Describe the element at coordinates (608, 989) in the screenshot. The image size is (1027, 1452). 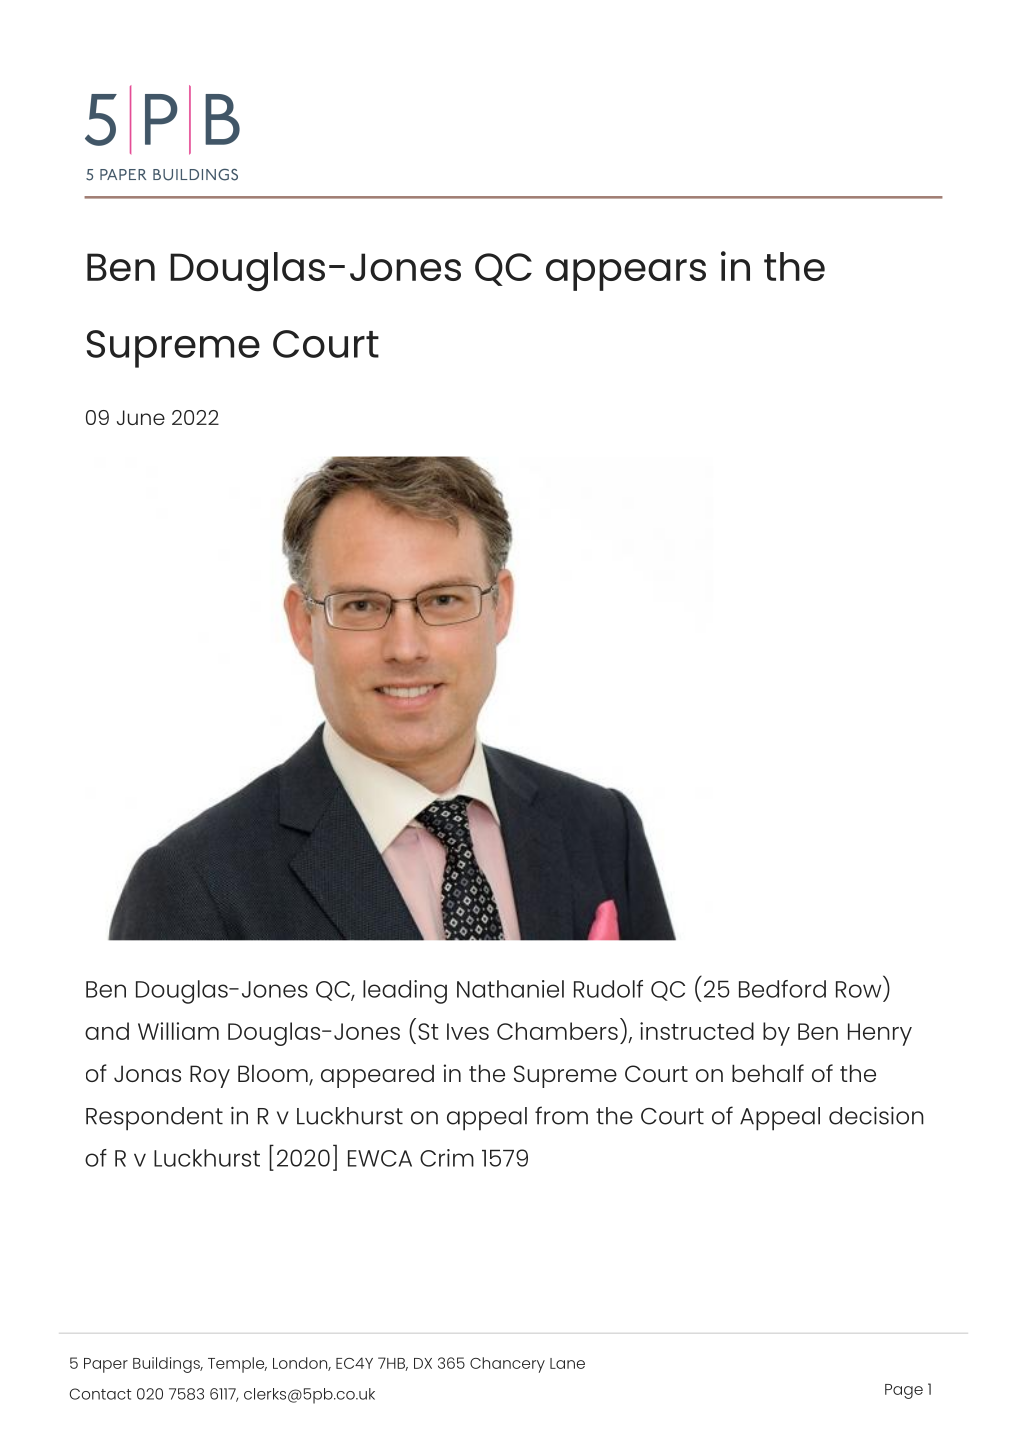
I see `Rudolf` at that location.
